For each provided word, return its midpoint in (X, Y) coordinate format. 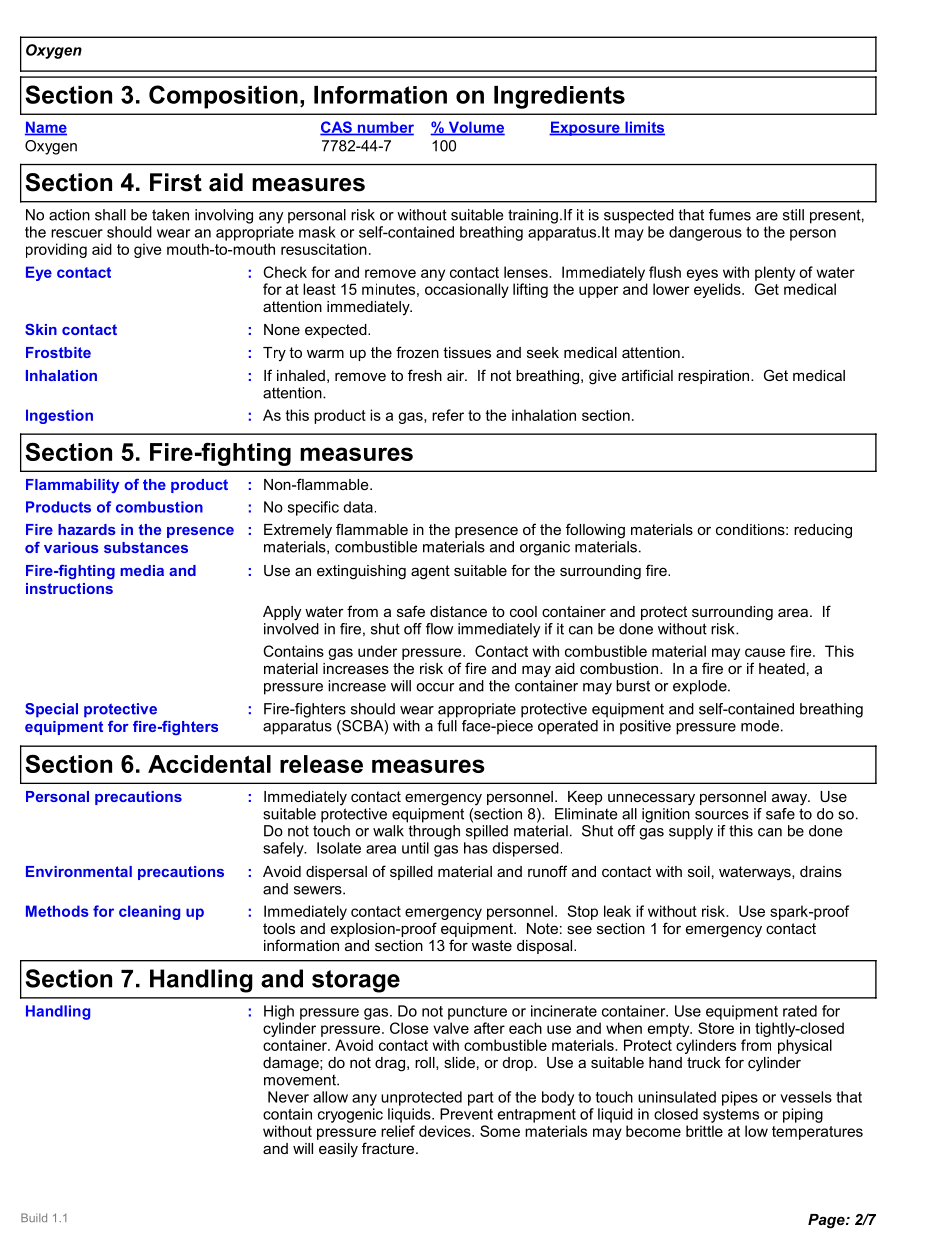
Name (46, 128)
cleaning (149, 912)
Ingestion (59, 416)
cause (765, 652)
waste (492, 945)
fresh (425, 375)
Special (51, 710)
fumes (730, 215)
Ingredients (559, 97)
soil (699, 871)
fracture (389, 1148)
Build (34, 1217)
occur (435, 687)
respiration (715, 377)
